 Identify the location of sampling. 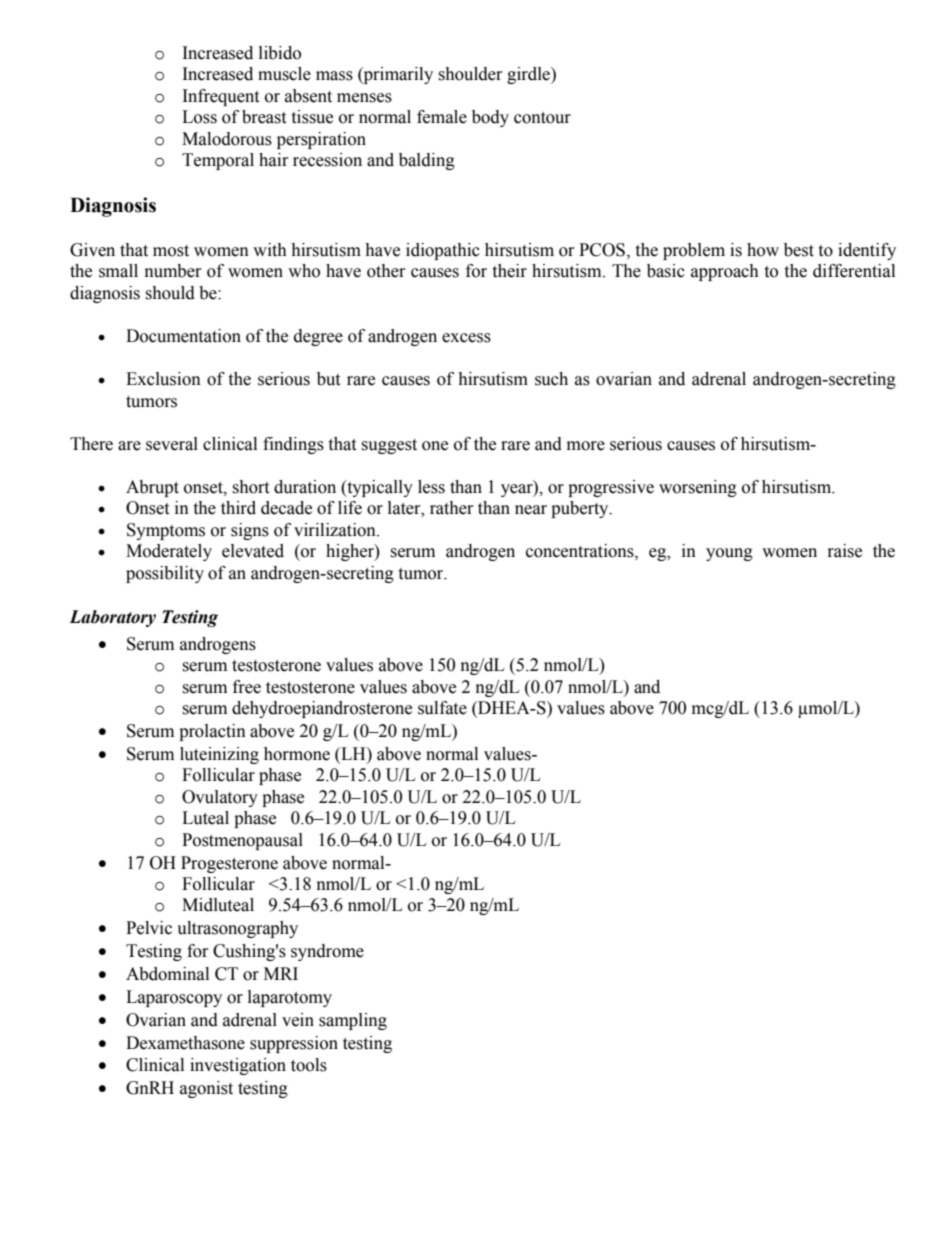
(353, 1021).
